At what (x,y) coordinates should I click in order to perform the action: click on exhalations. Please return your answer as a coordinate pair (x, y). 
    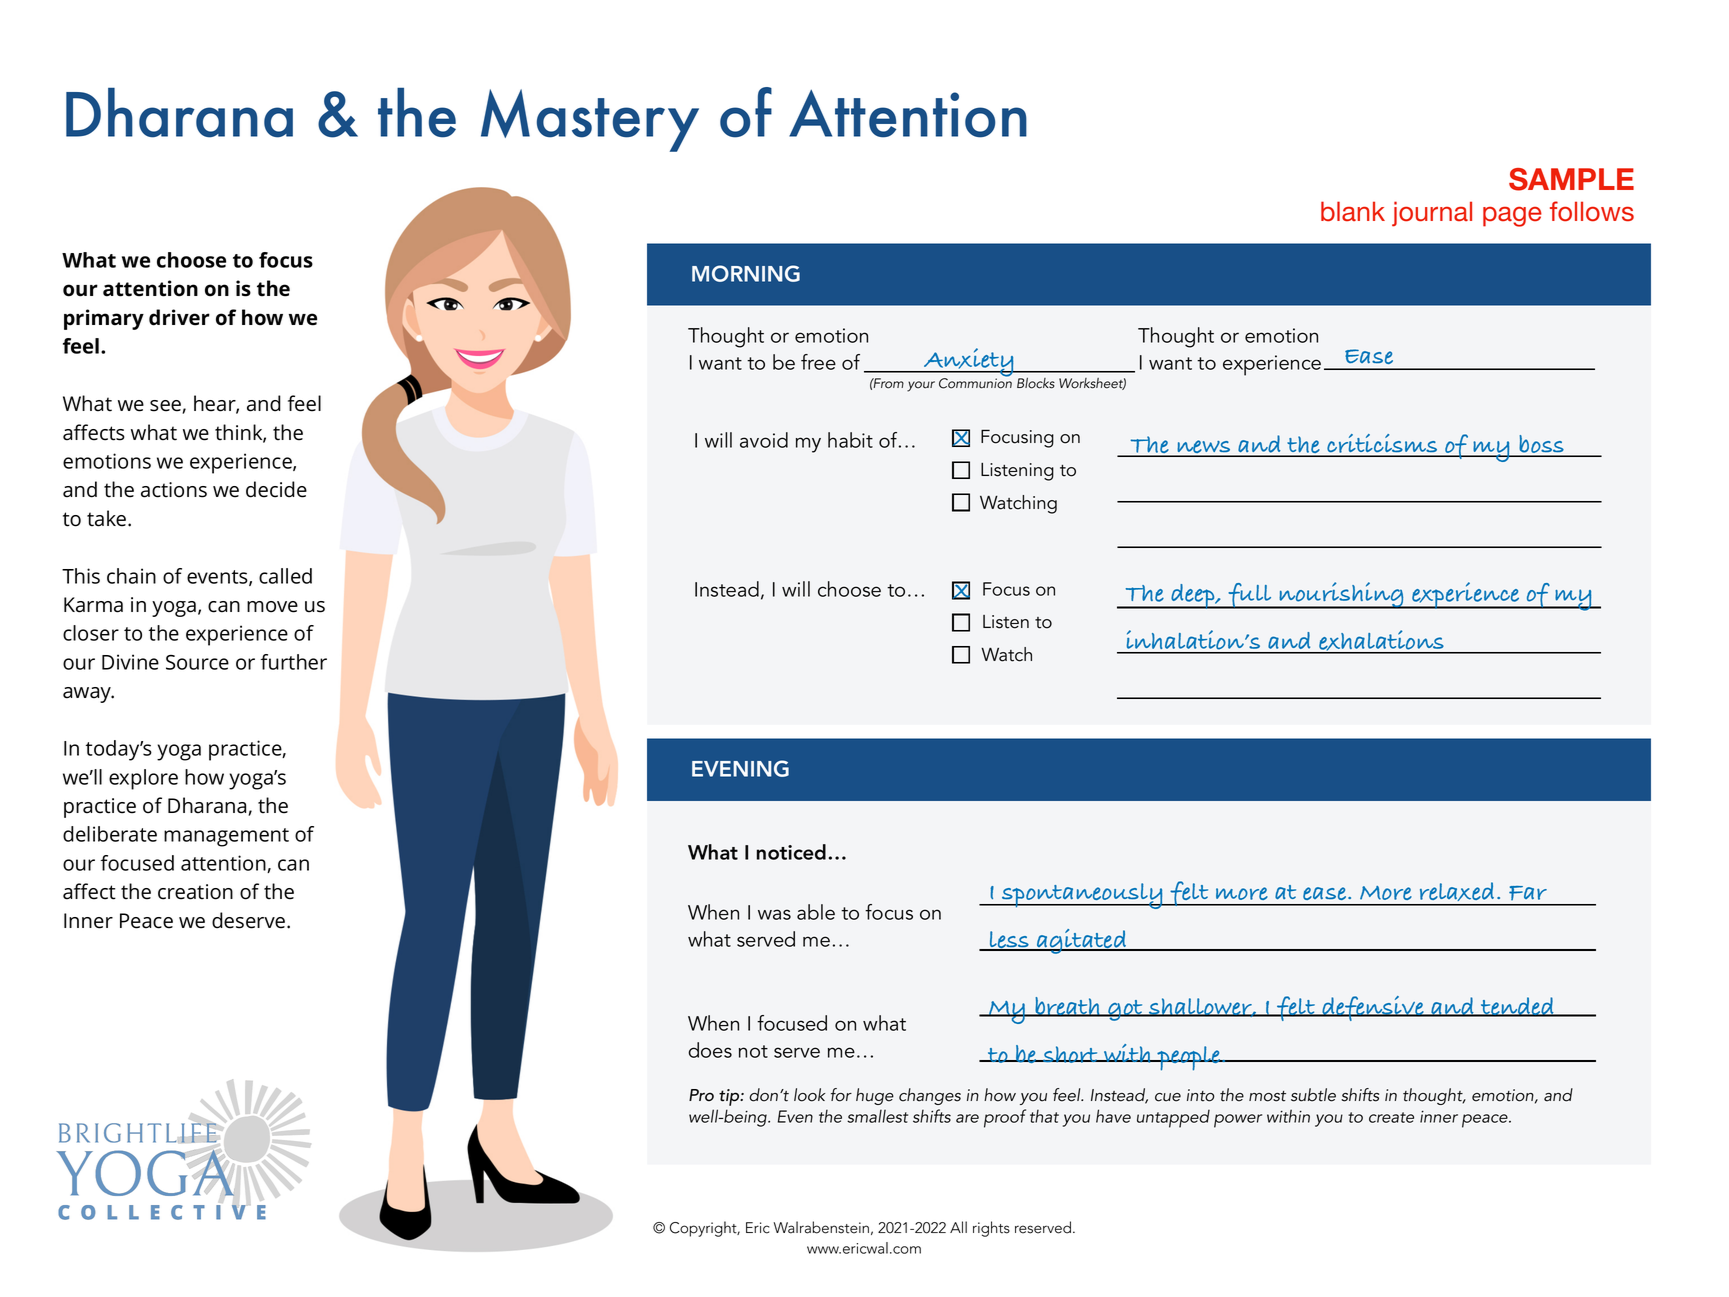
    Looking at the image, I should click on (1381, 642).
